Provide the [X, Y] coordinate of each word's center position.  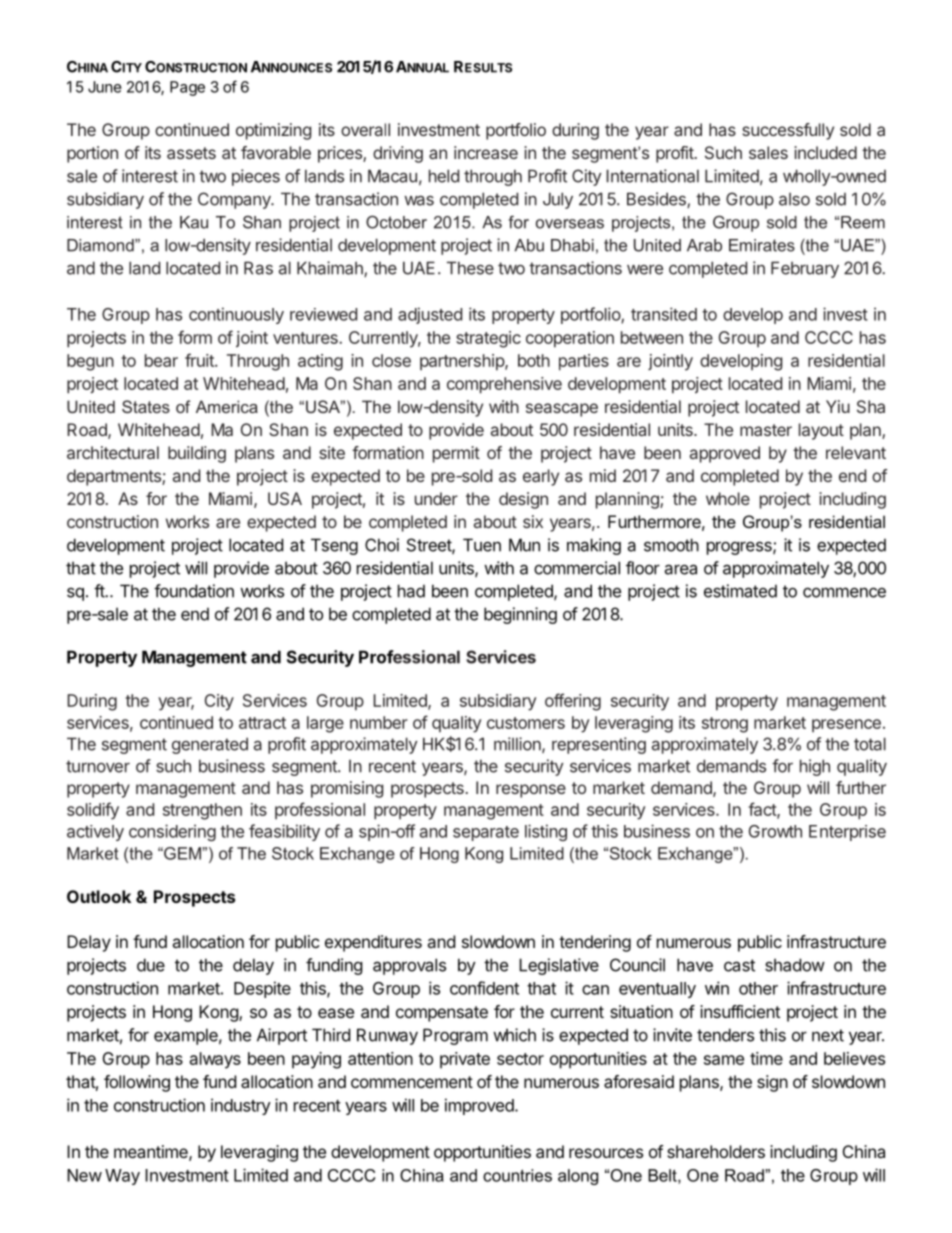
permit [456, 454]
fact [763, 810]
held [444, 176]
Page [187, 88]
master [766, 430]
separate [486, 833]
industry [241, 1106]
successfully [788, 131]
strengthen [202, 811]
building [197, 454]
